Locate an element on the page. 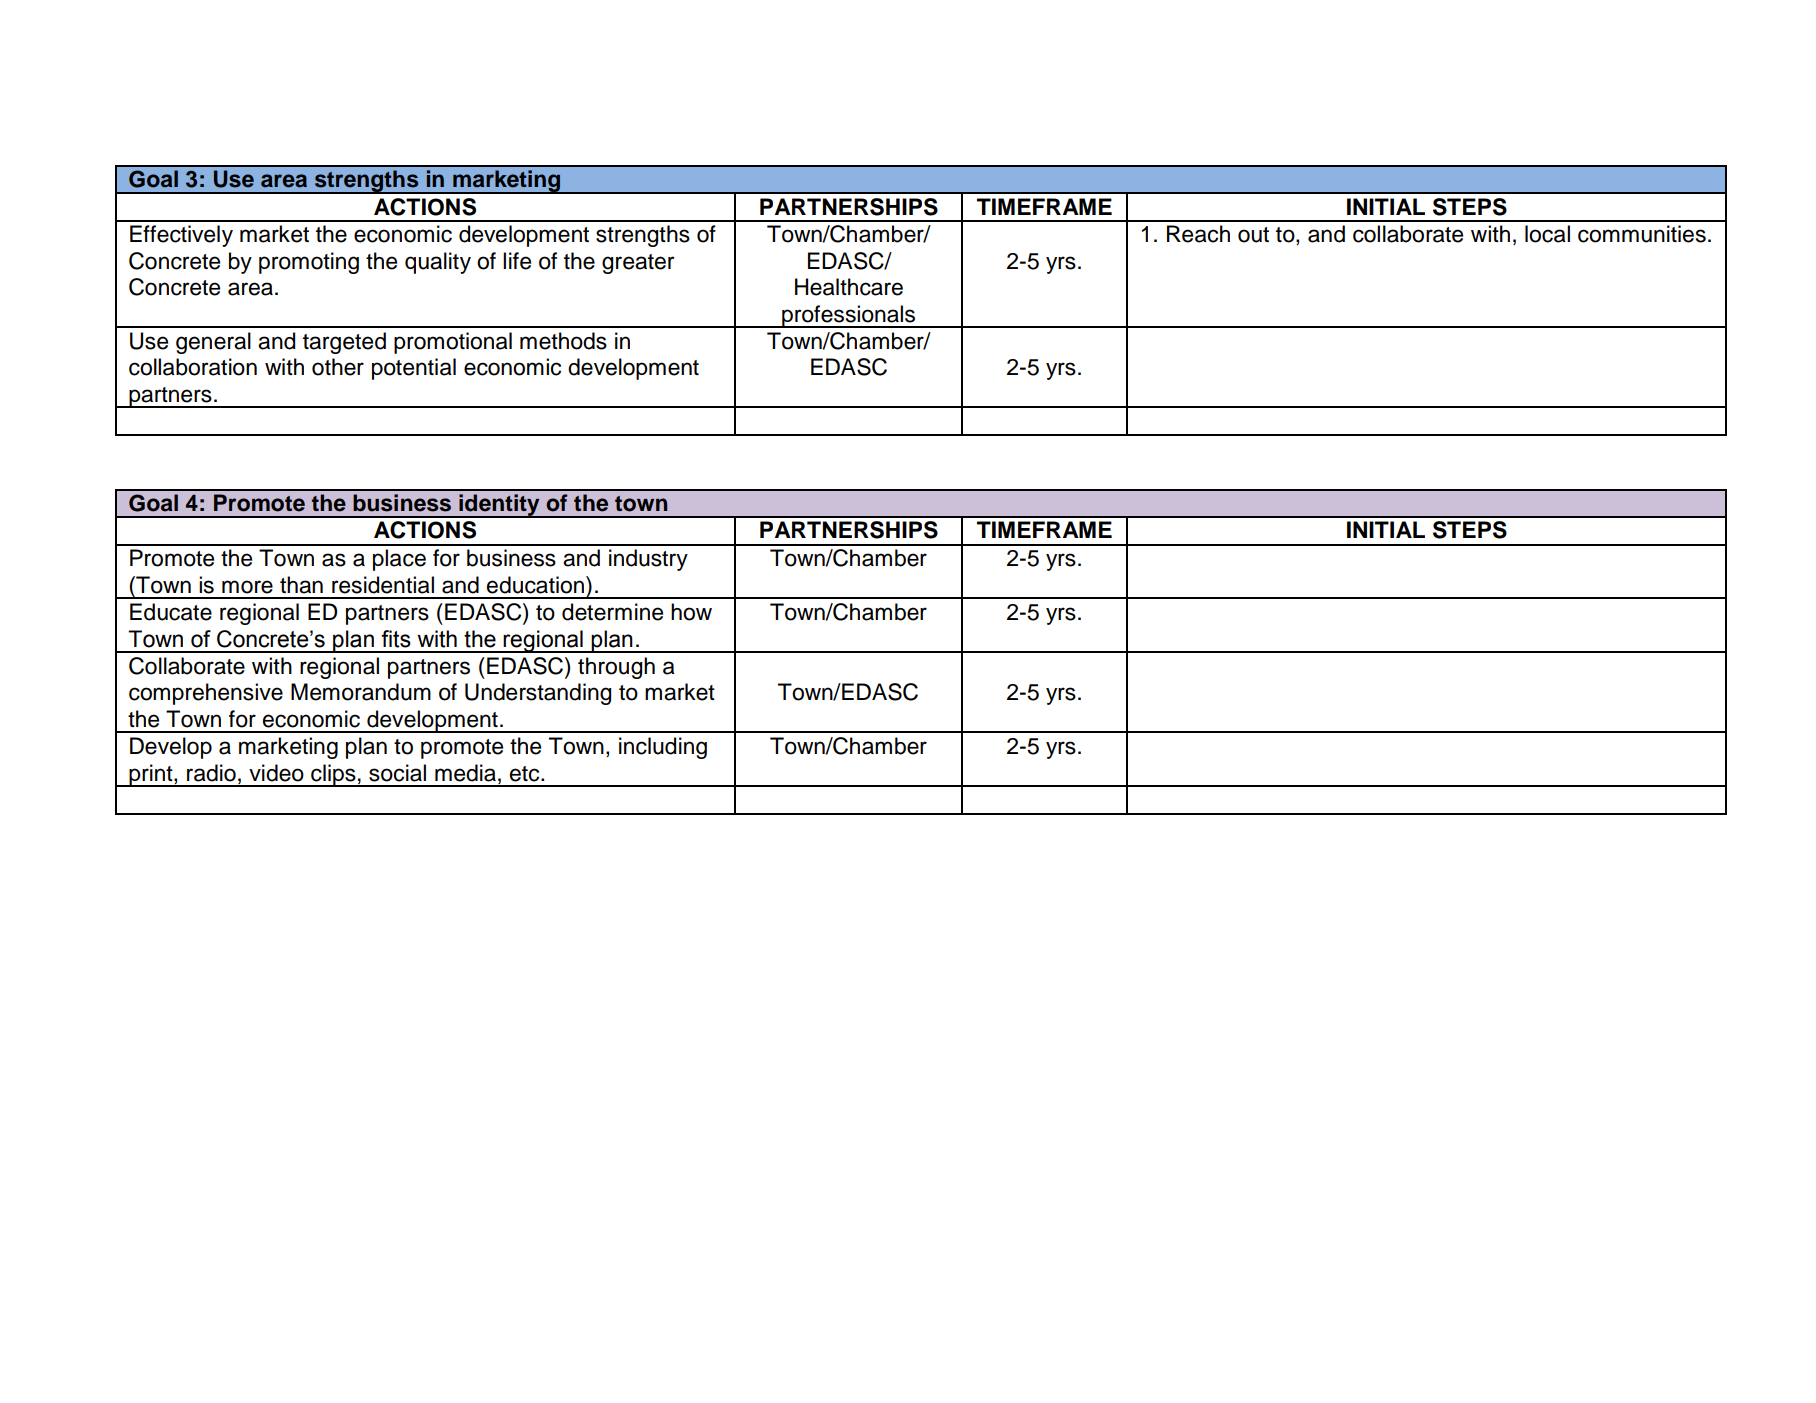 The height and width of the image is (1403, 1816). how is located at coordinates (691, 612).
